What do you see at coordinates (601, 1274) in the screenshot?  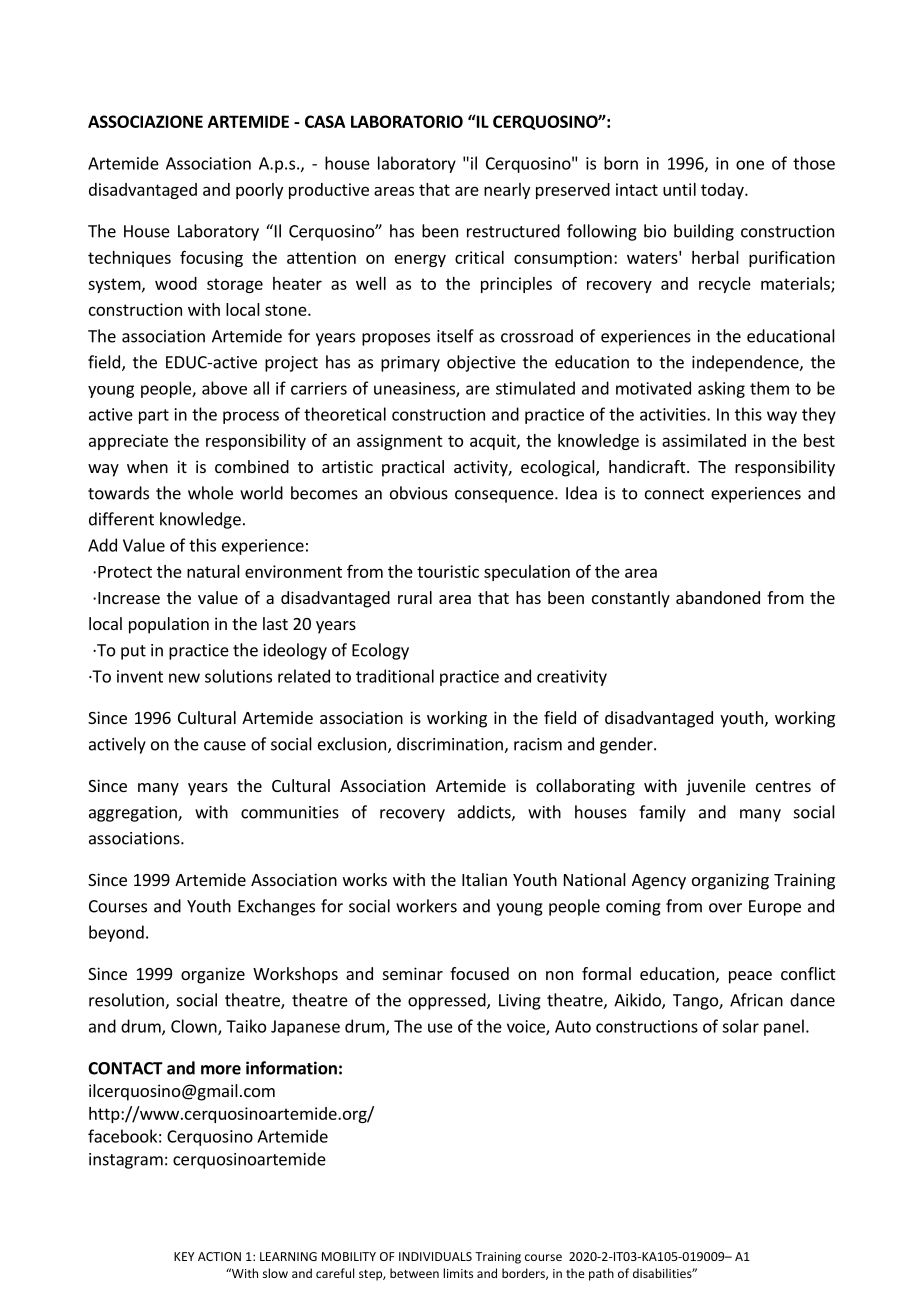 I see `path` at bounding box center [601, 1274].
